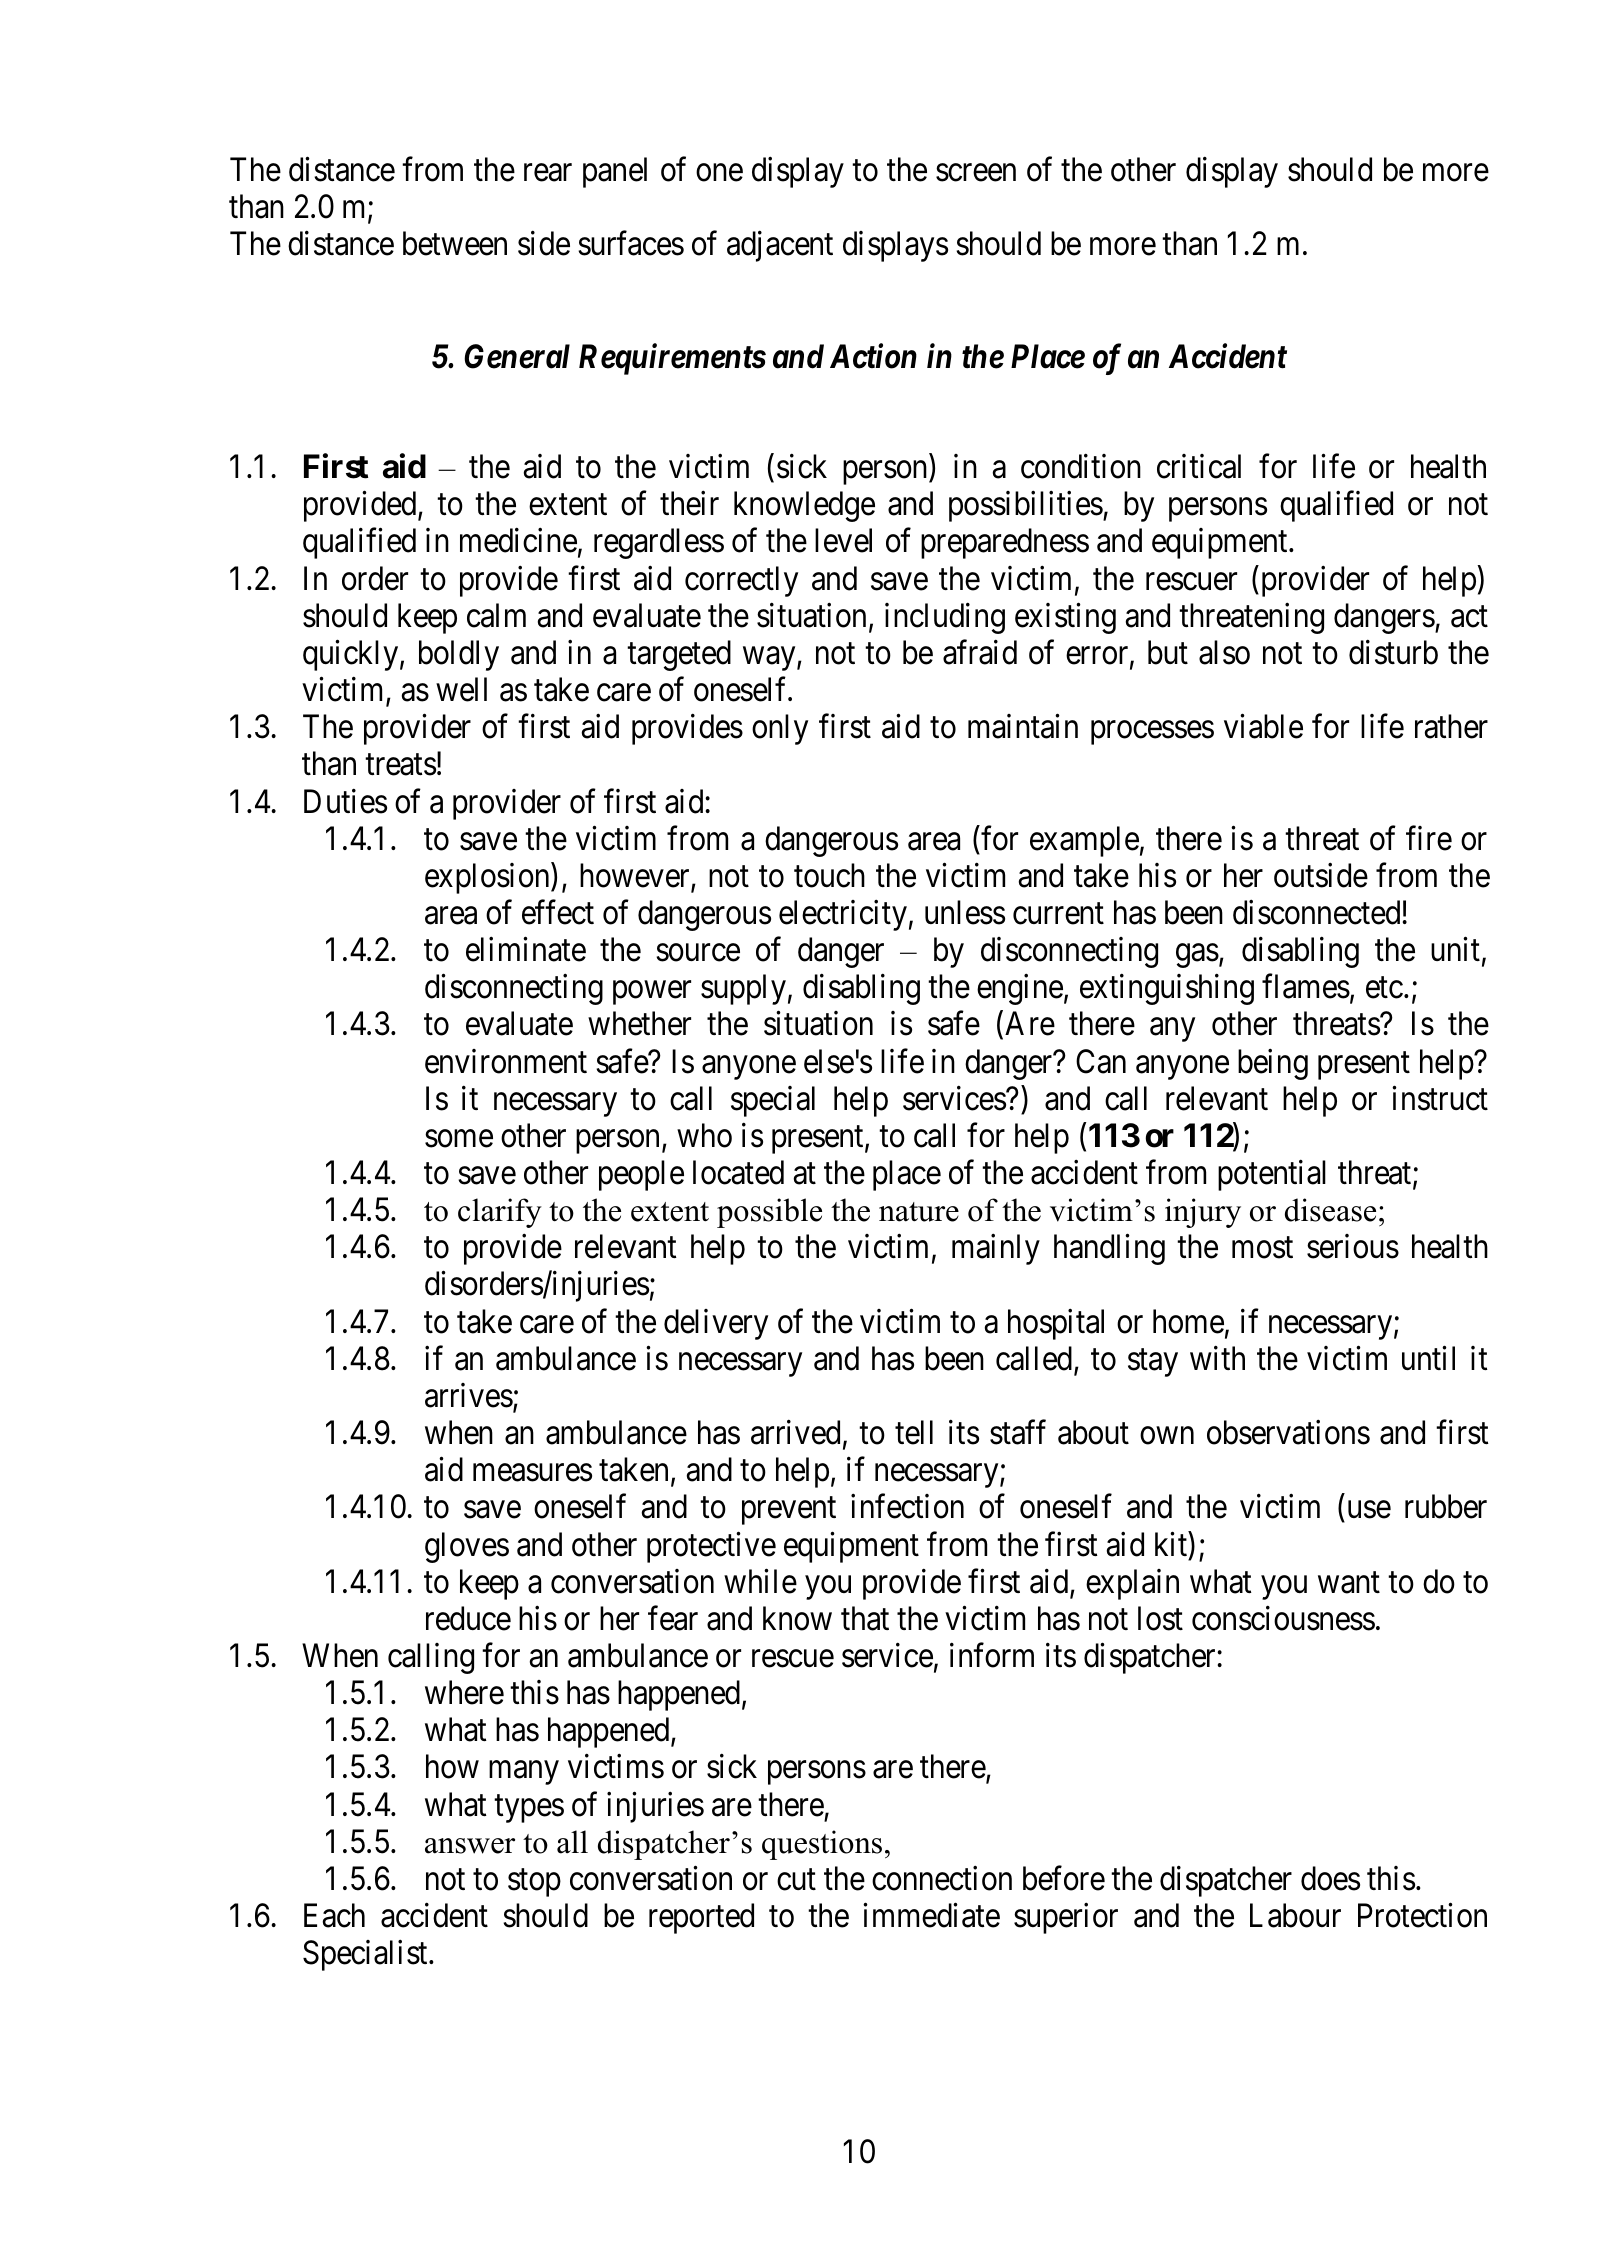  Describe the element at coordinates (455, 243) in the screenshot. I see `between` at that location.
